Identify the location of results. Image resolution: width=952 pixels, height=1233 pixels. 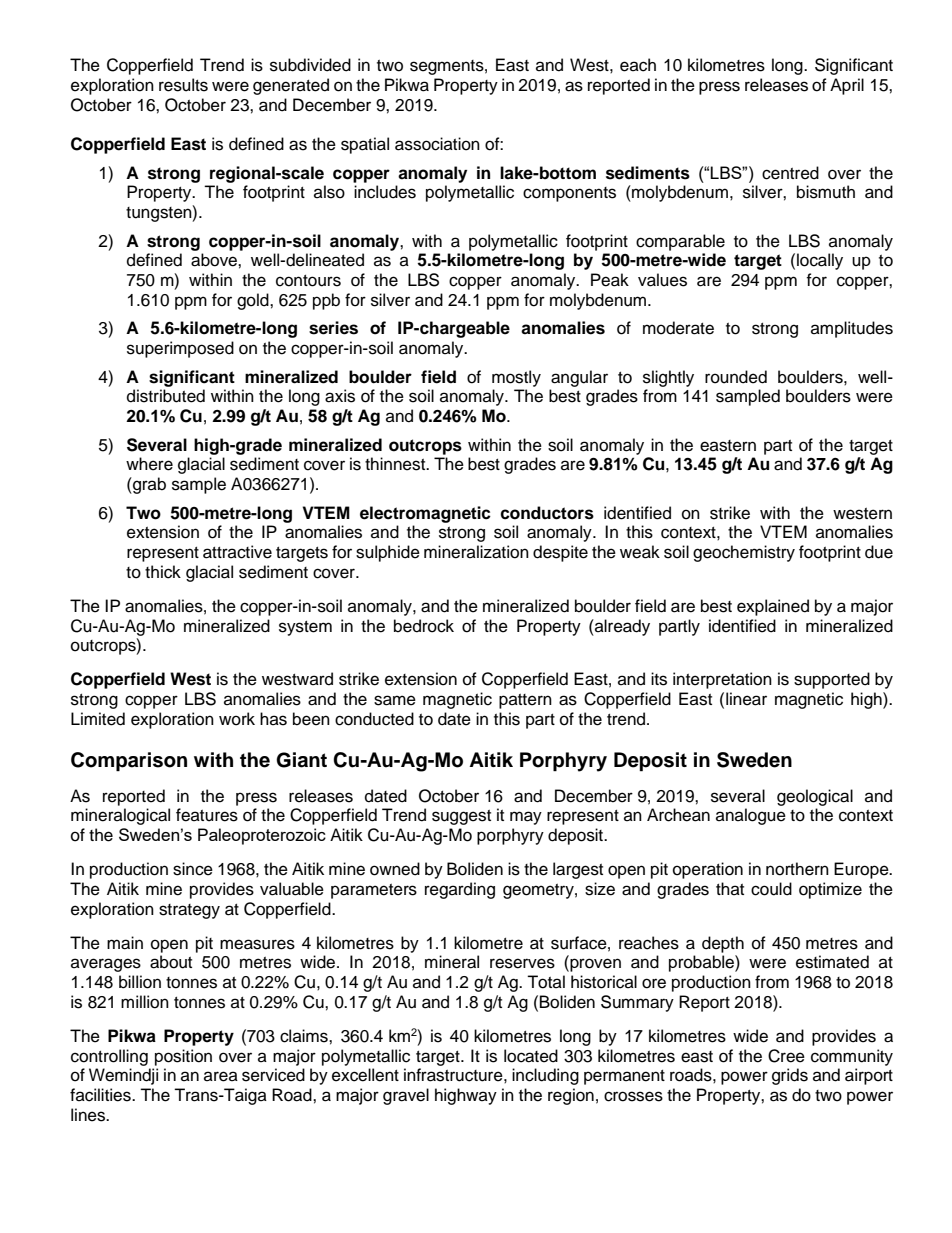
(183, 85).
